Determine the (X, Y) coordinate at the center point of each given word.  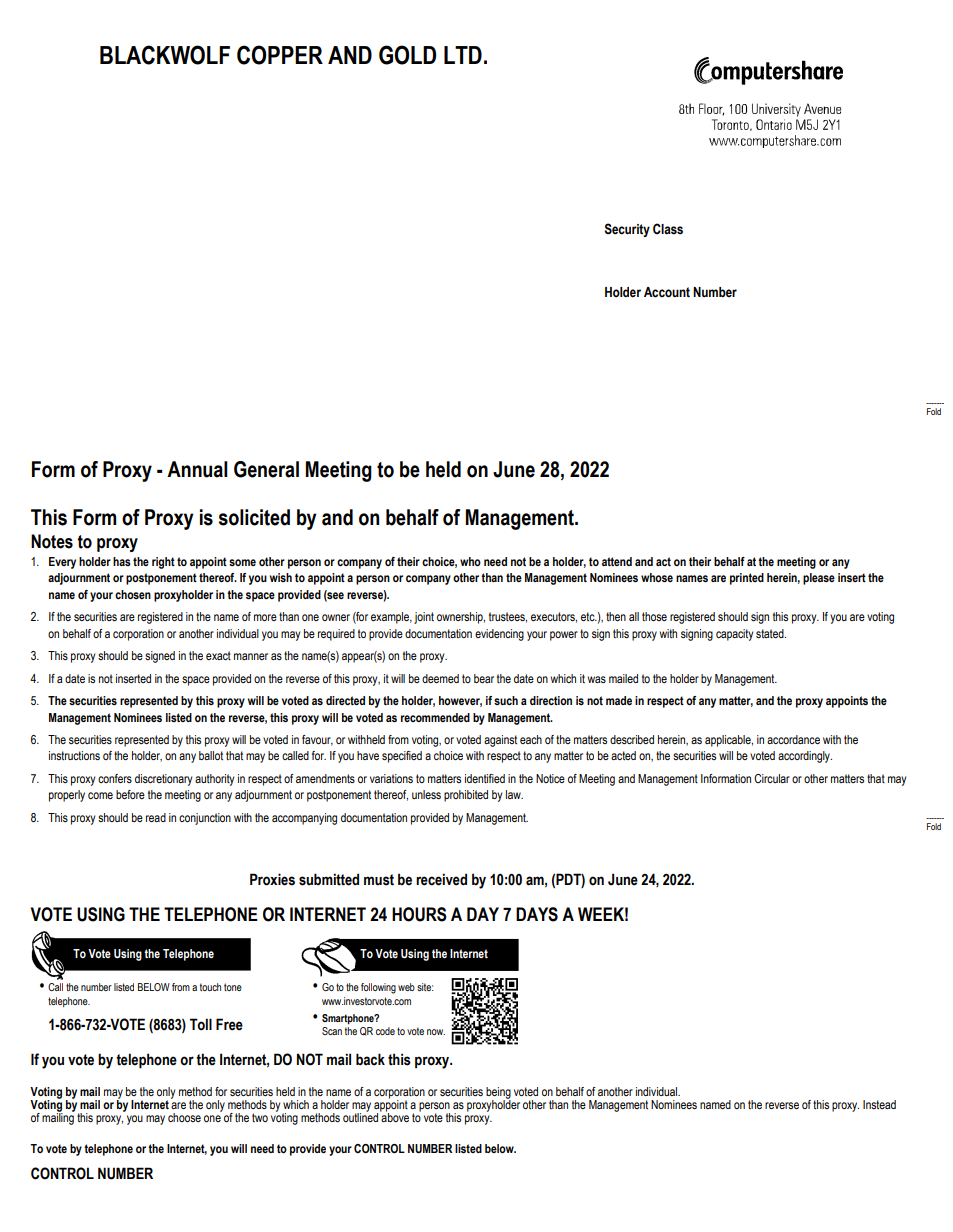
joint (424, 618)
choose (184, 1117)
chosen (133, 594)
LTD (463, 55)
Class (668, 229)
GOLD (407, 55)
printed (747, 579)
